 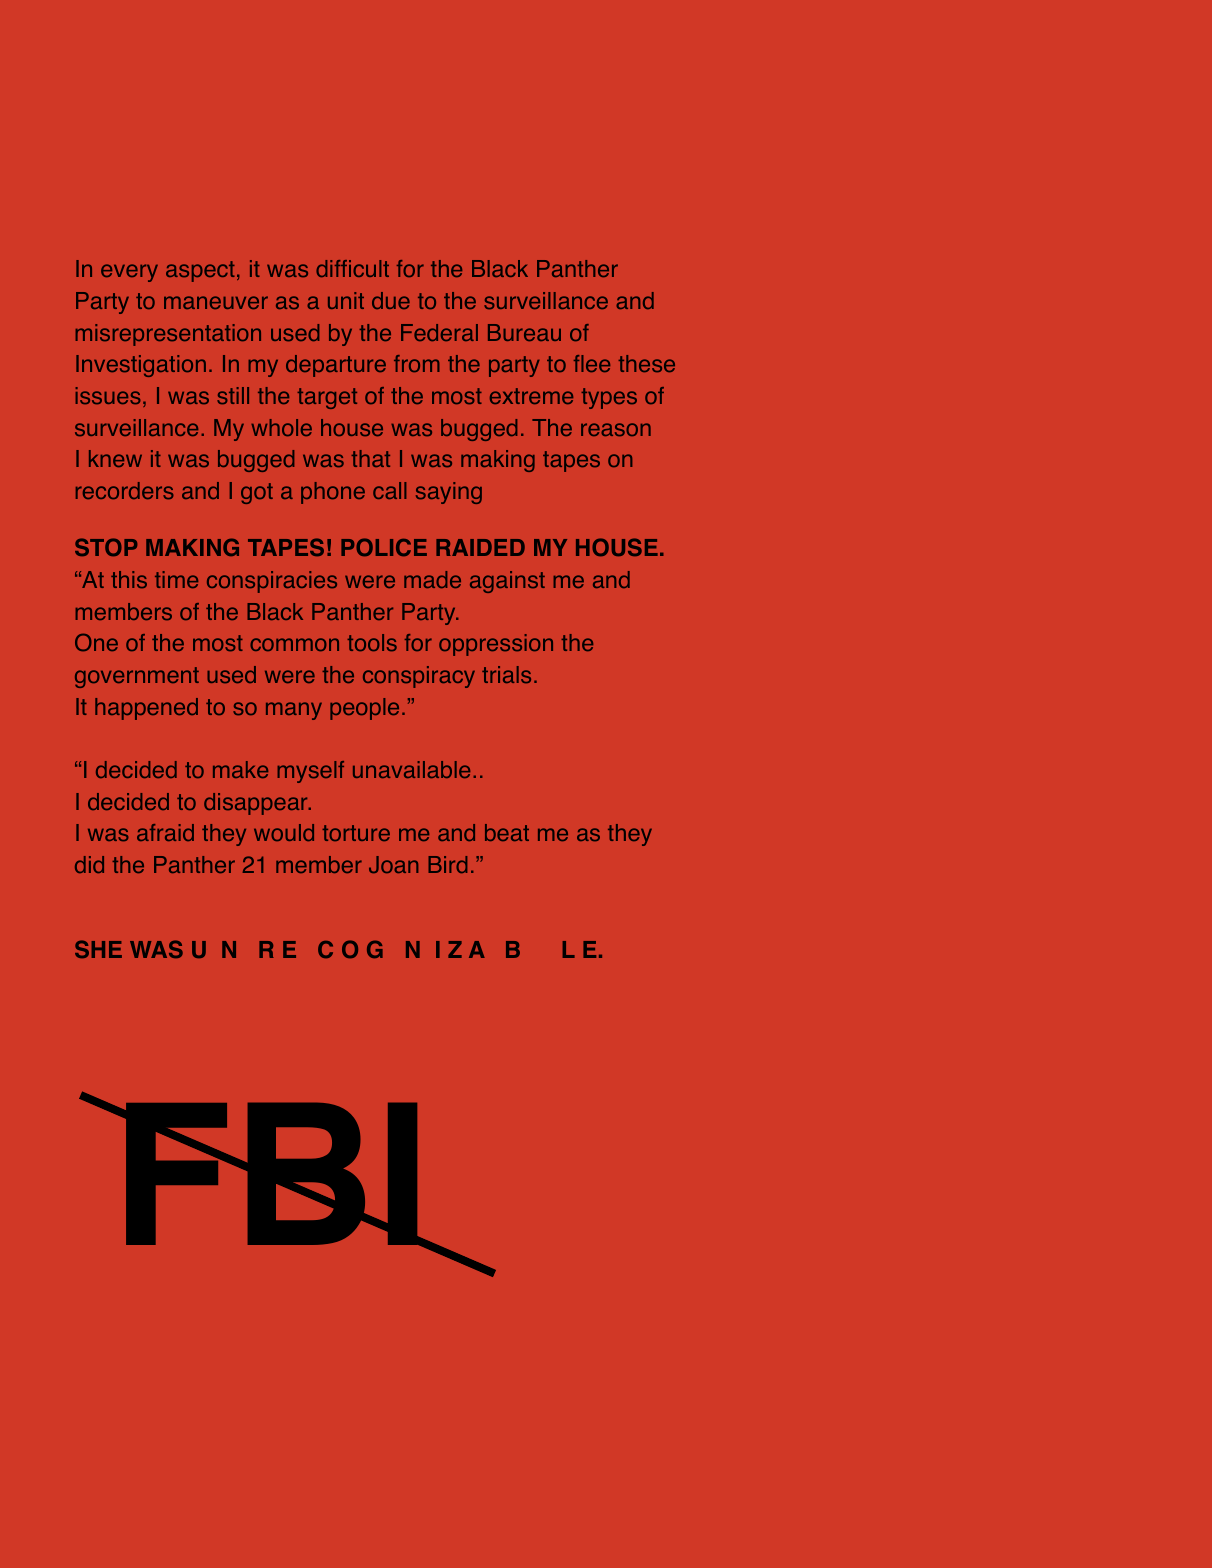 I want to click on happened, so click(x=146, y=709).
